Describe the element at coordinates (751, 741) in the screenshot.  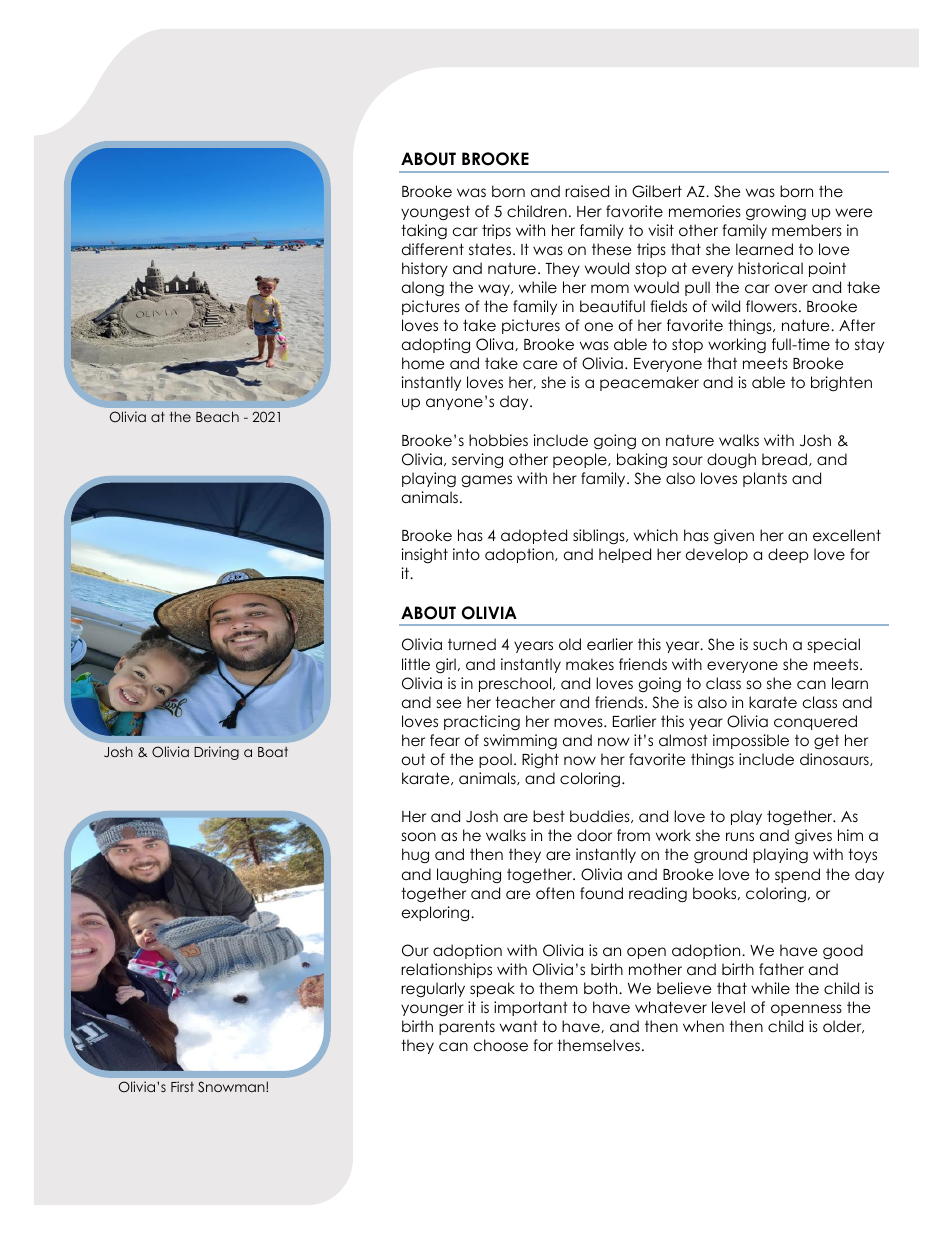
I see `impossible` at that location.
